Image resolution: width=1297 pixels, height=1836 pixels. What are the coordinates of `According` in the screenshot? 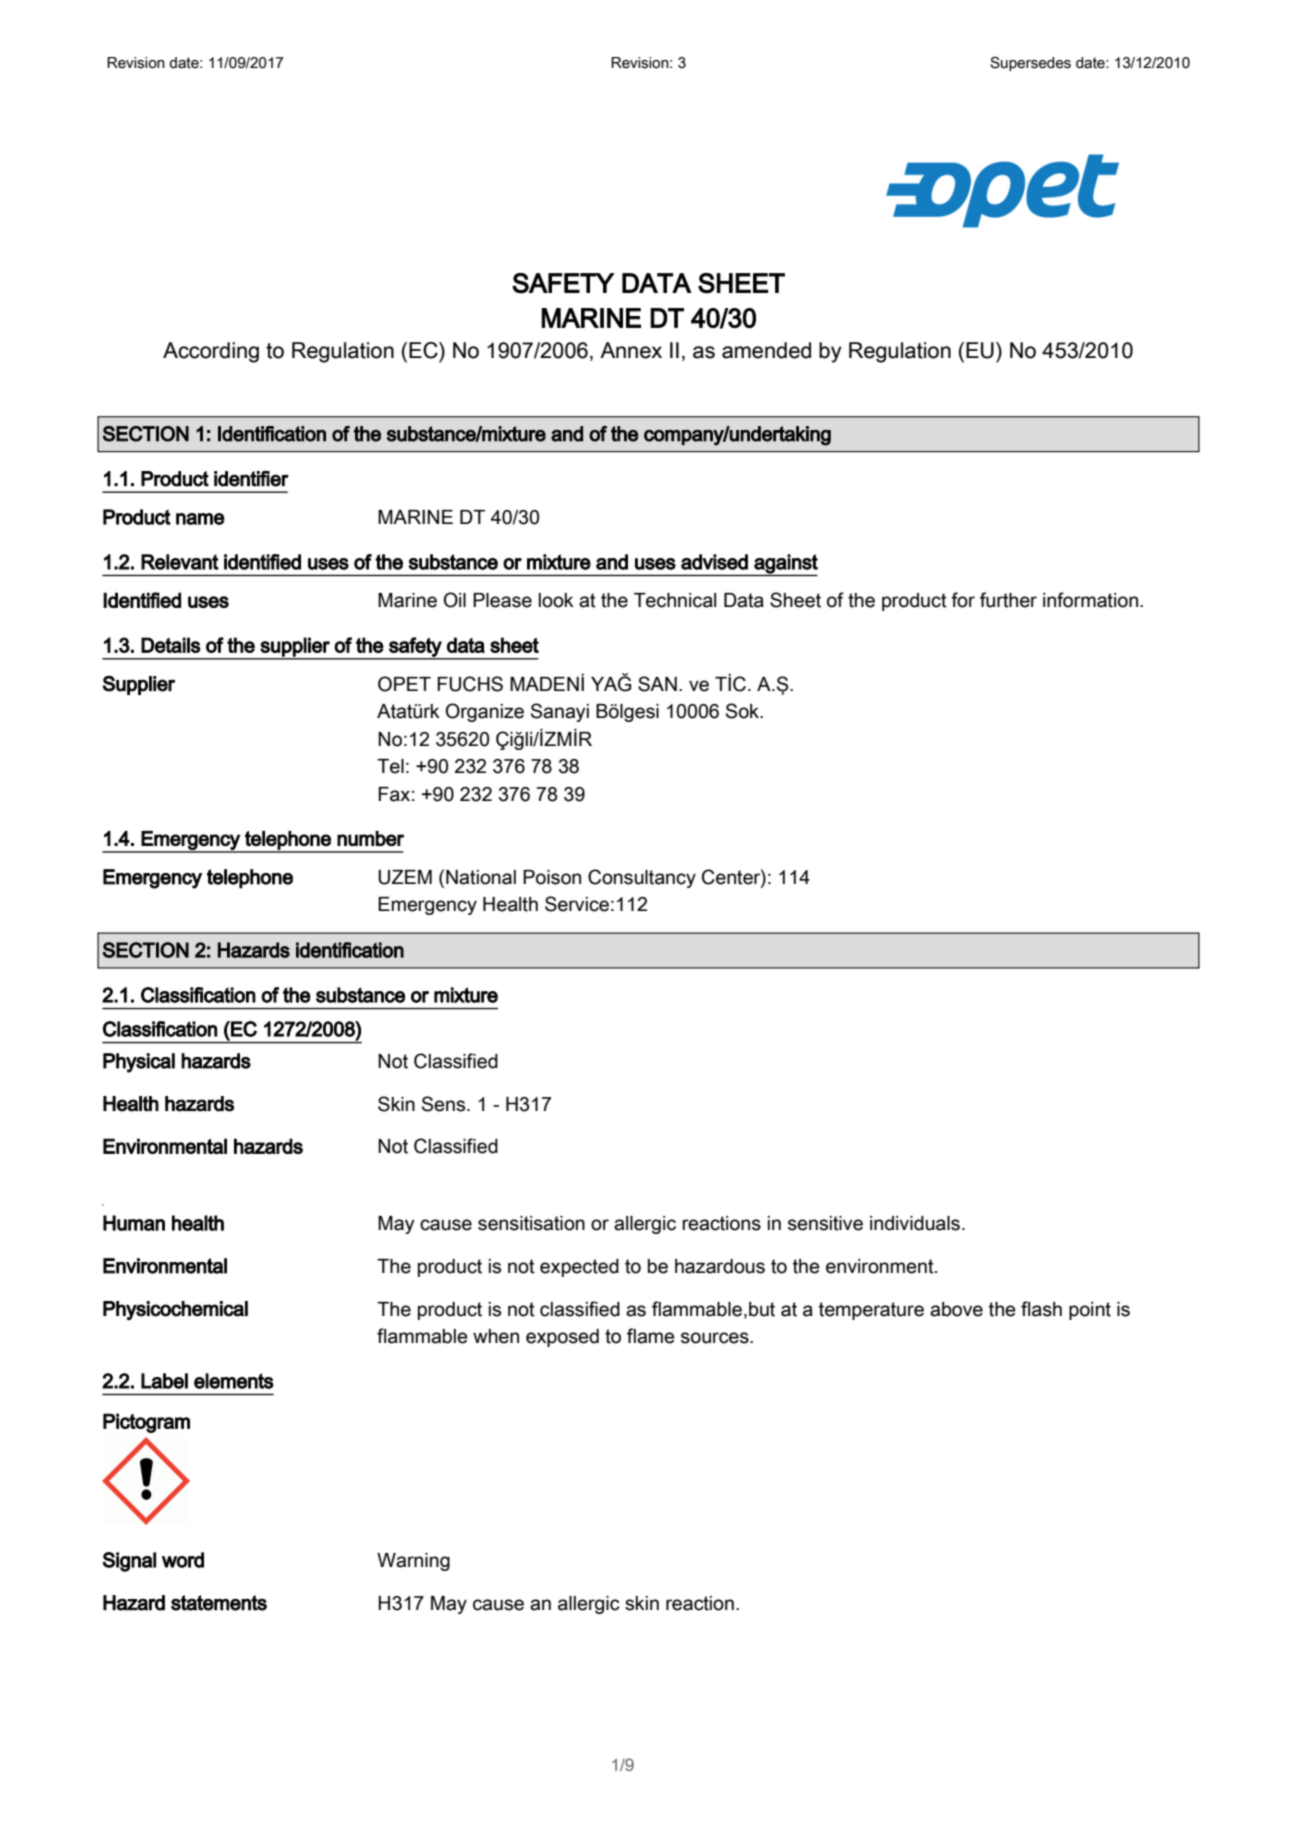 It's located at (211, 352).
